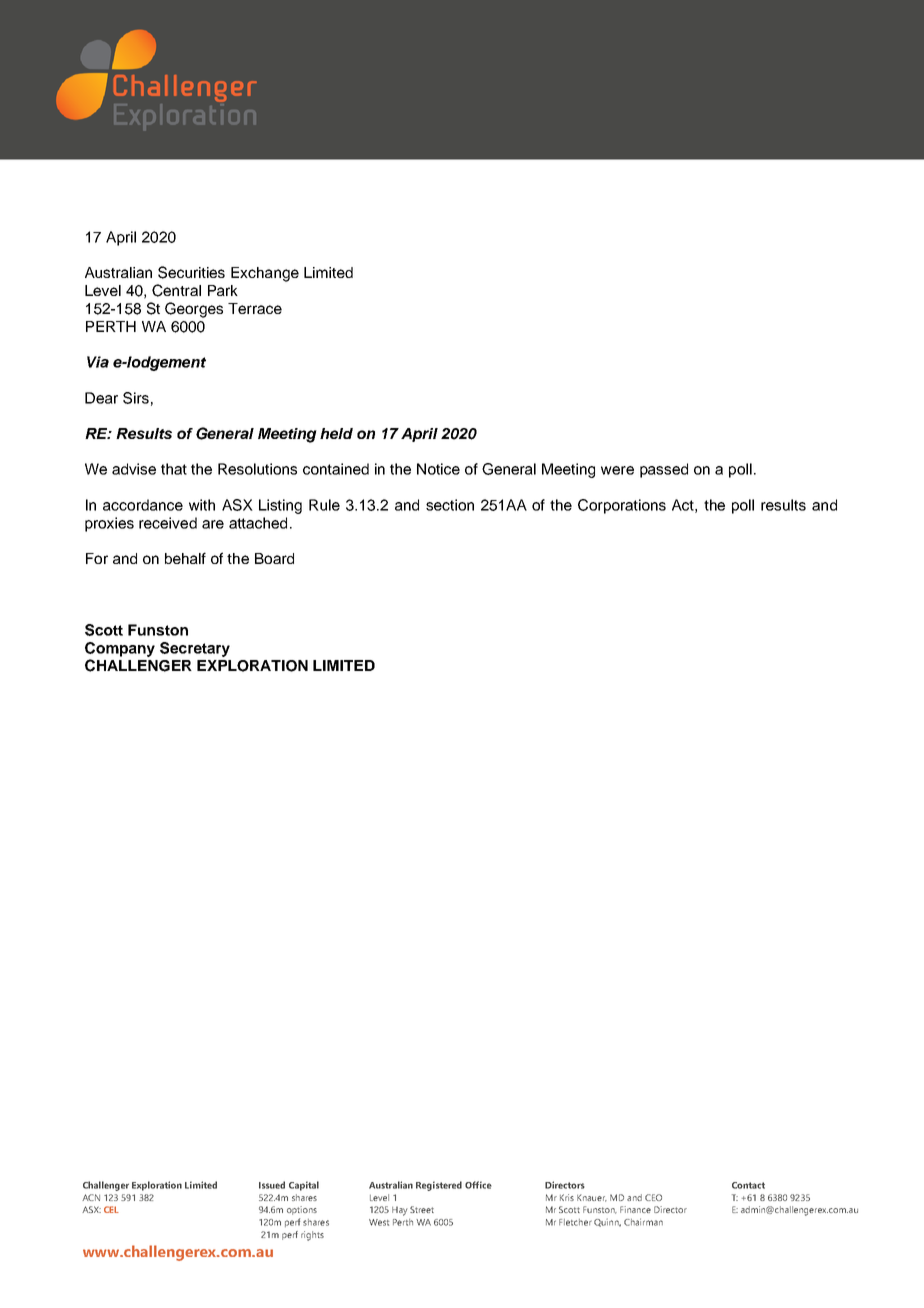 The width and height of the image is (924, 1308). What do you see at coordinates (265, 274) in the image?
I see `Exchange` at bounding box center [265, 274].
